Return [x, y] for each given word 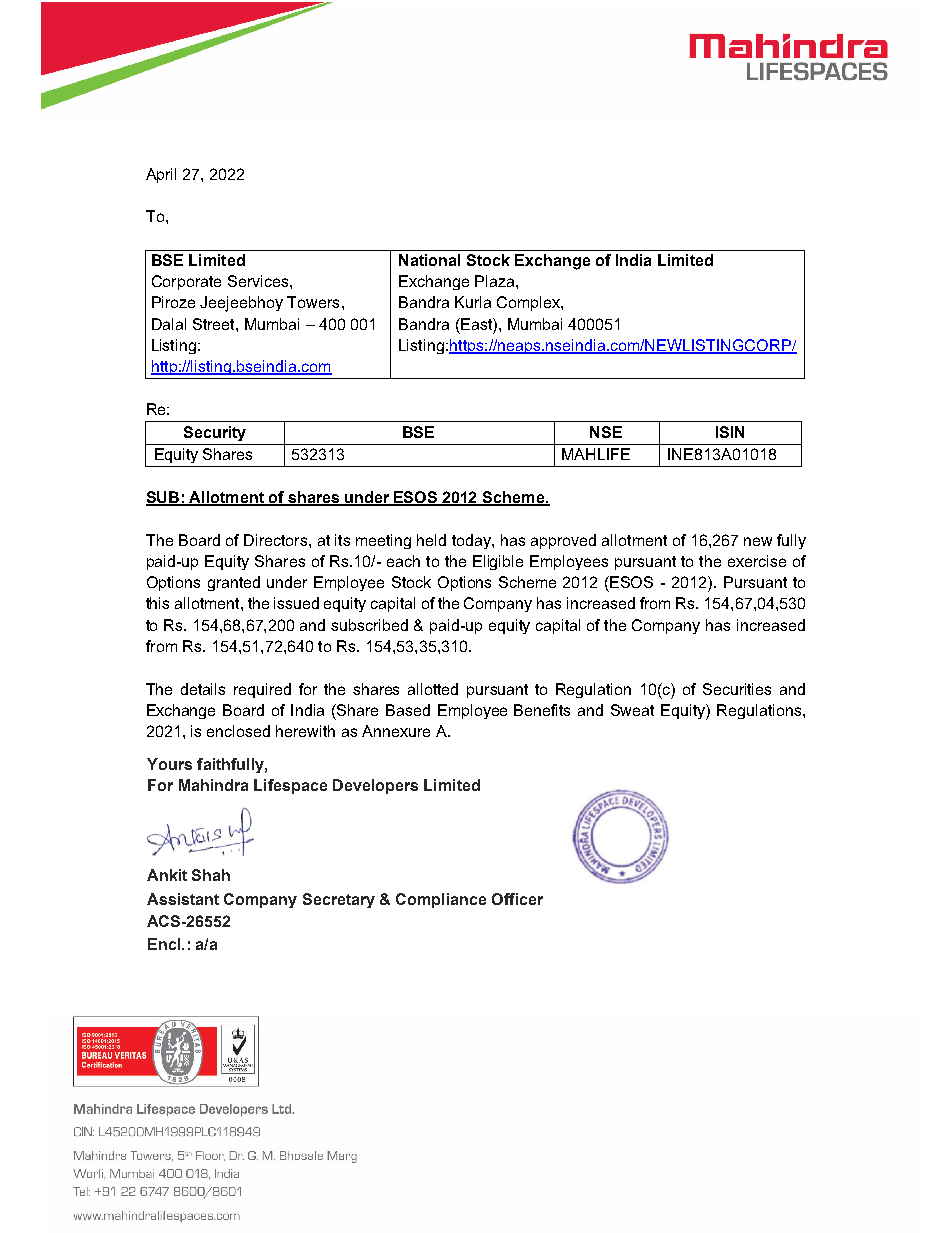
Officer [517, 899]
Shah [211, 875]
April [161, 175]
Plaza [494, 281]
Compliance [441, 900]
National [429, 260]
